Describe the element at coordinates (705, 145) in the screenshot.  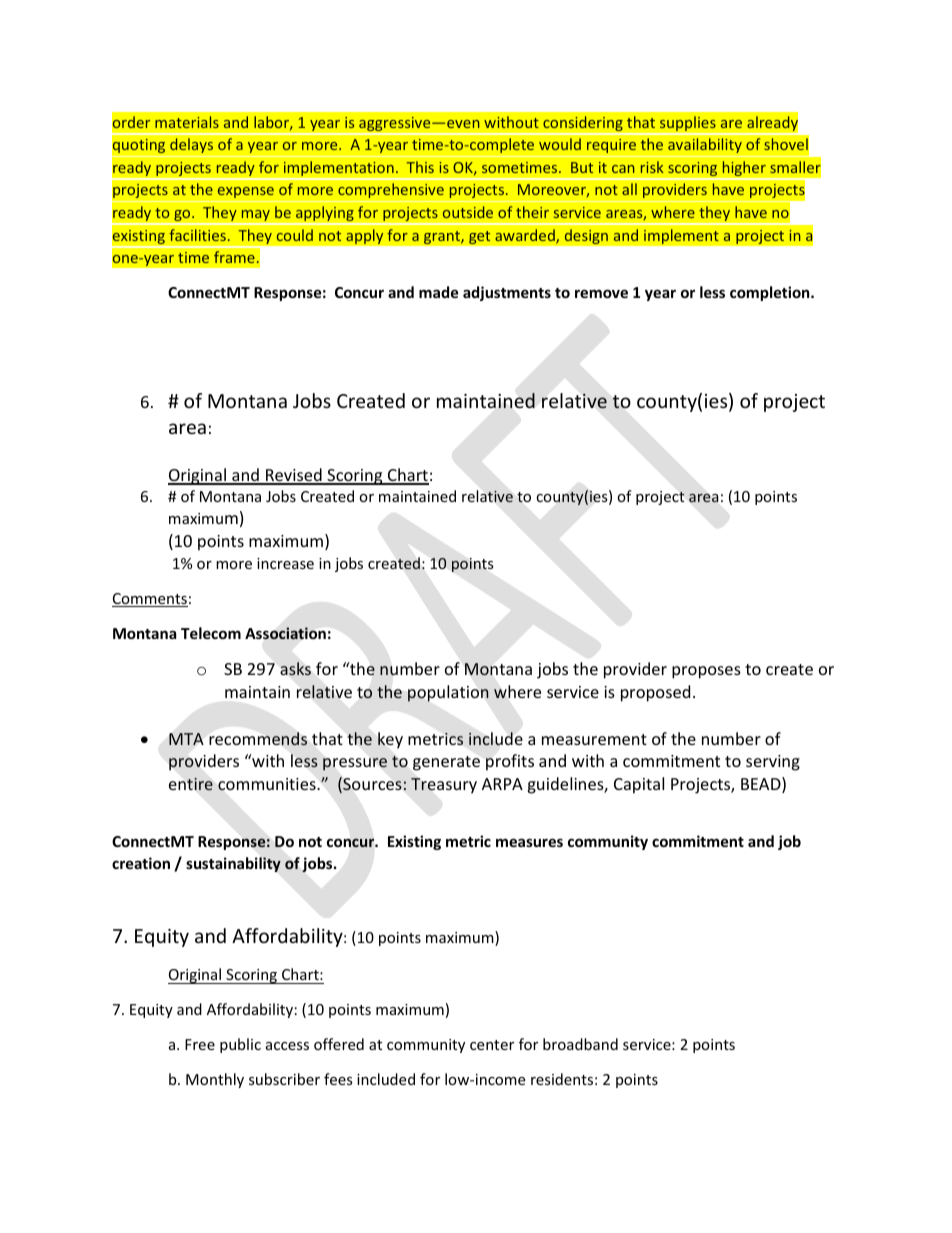
I see `availability` at that location.
